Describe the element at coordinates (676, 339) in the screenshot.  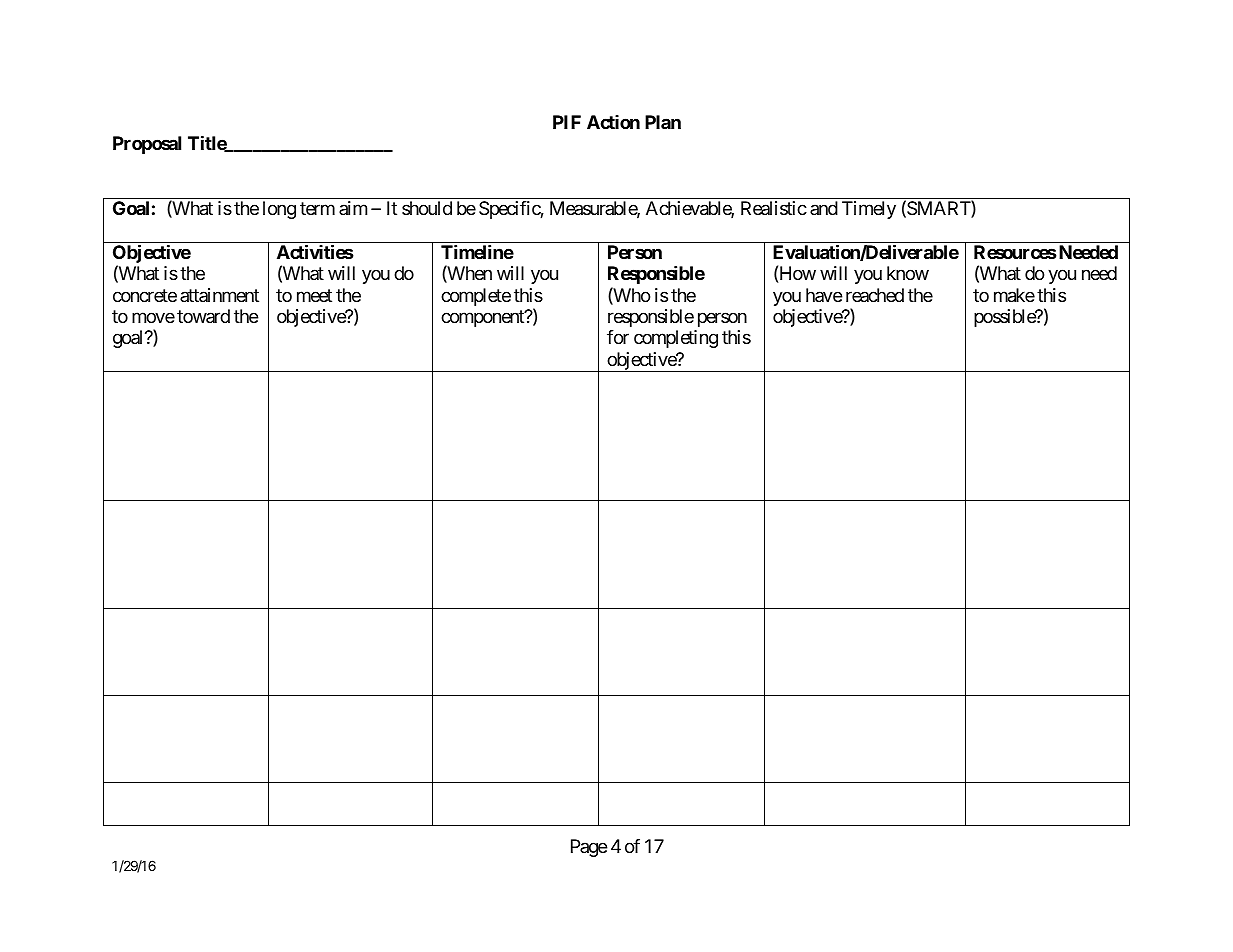
I see `completing` at that location.
